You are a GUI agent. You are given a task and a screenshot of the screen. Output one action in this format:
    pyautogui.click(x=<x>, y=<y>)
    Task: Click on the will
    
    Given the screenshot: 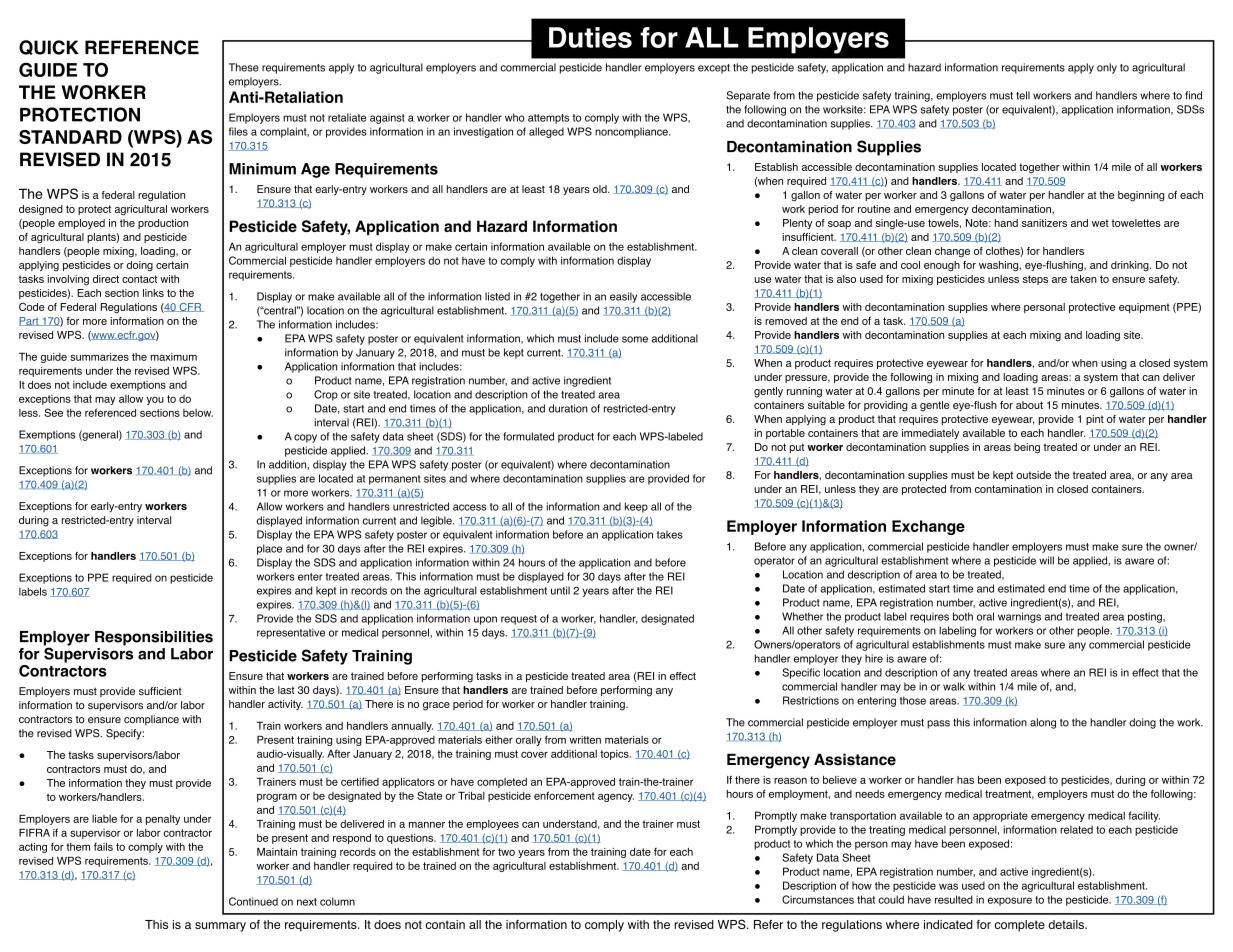 What is the action you would take?
    pyautogui.click(x=1046, y=560)
